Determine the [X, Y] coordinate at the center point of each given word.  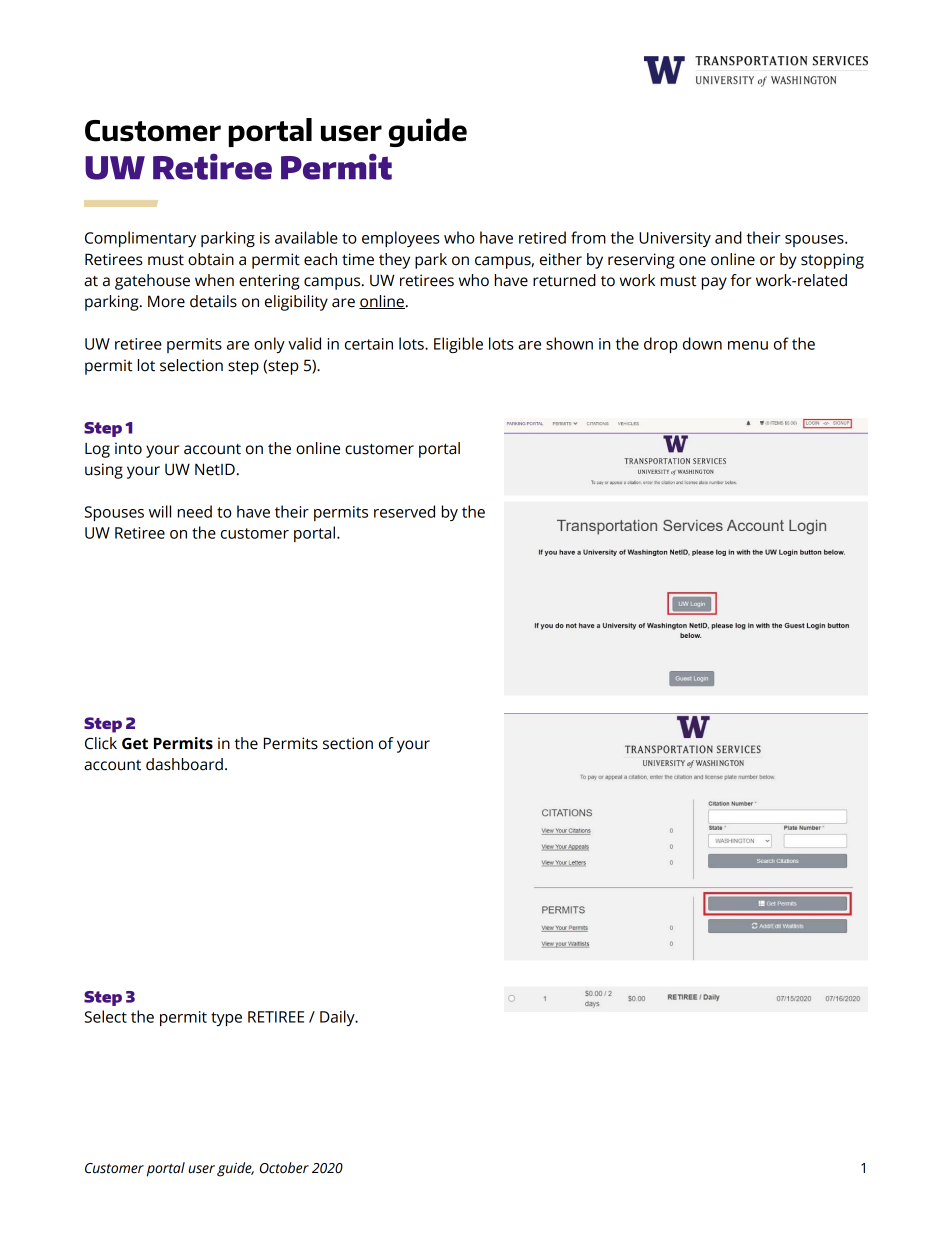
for [740, 280]
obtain [211, 259]
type [226, 1019]
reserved [404, 511]
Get [135, 743]
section [348, 743]
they [394, 261]
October [284, 1168]
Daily [338, 1018]
